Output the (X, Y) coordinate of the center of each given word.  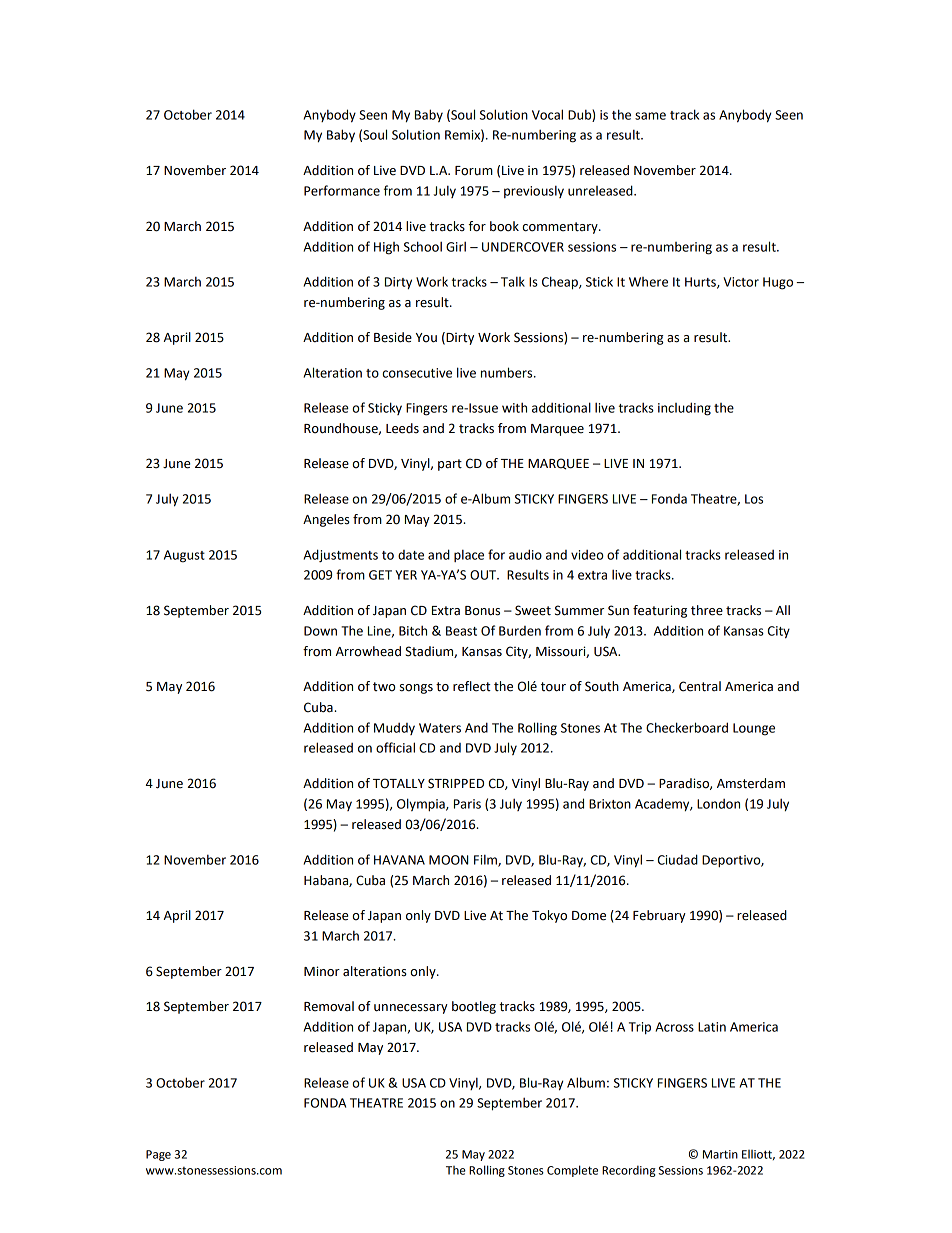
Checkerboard (687, 727)
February (659, 916)
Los (754, 499)
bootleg (474, 1007)
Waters (440, 728)
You (426, 338)
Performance (342, 190)
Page (158, 1155)
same (650, 116)
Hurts (701, 283)
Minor (322, 971)
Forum (474, 171)
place (469, 555)
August (184, 556)
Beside (393, 337)
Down (320, 631)
